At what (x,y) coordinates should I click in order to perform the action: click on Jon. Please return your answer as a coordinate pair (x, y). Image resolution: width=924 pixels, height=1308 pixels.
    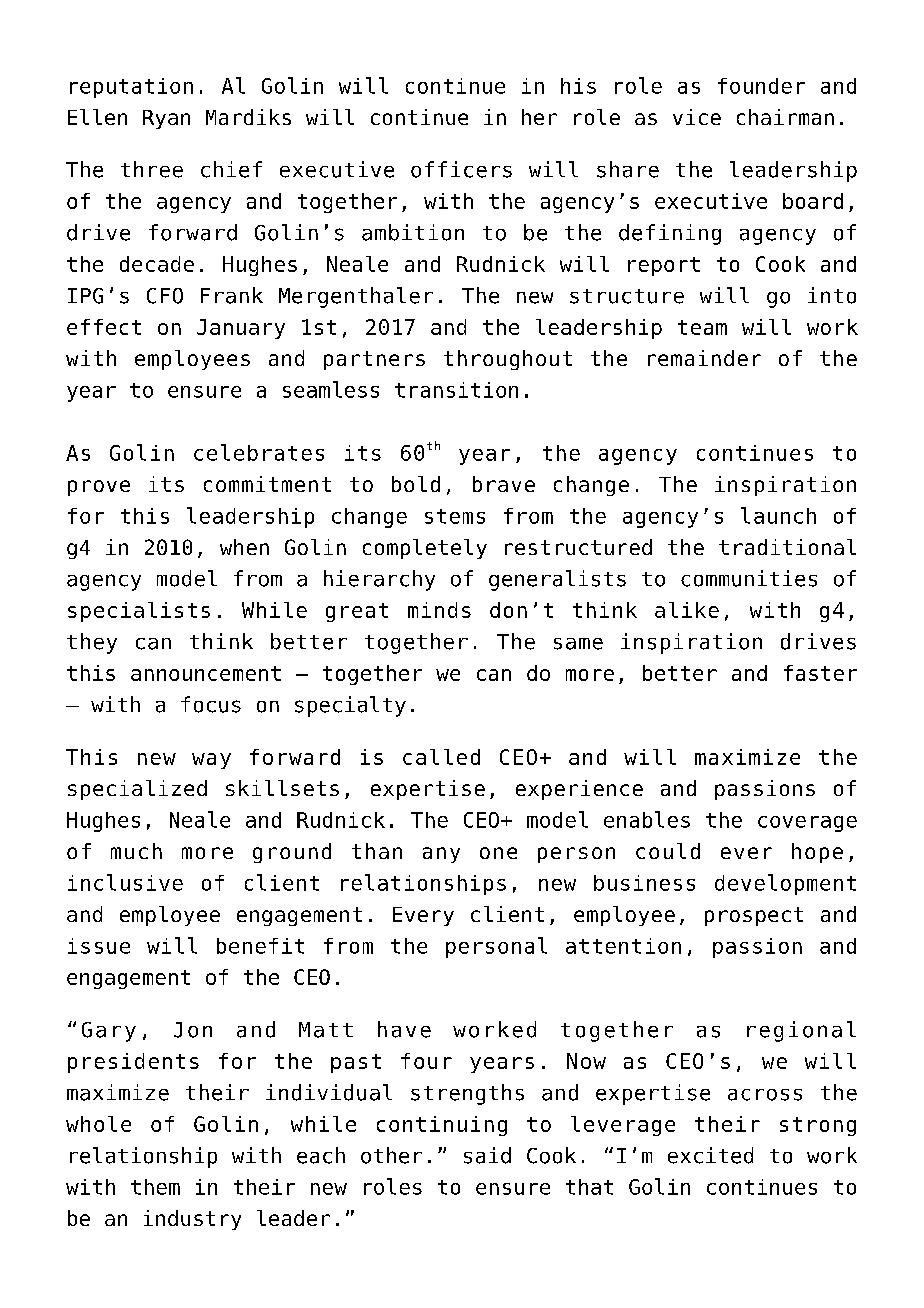
    Looking at the image, I should click on (193, 1030).
